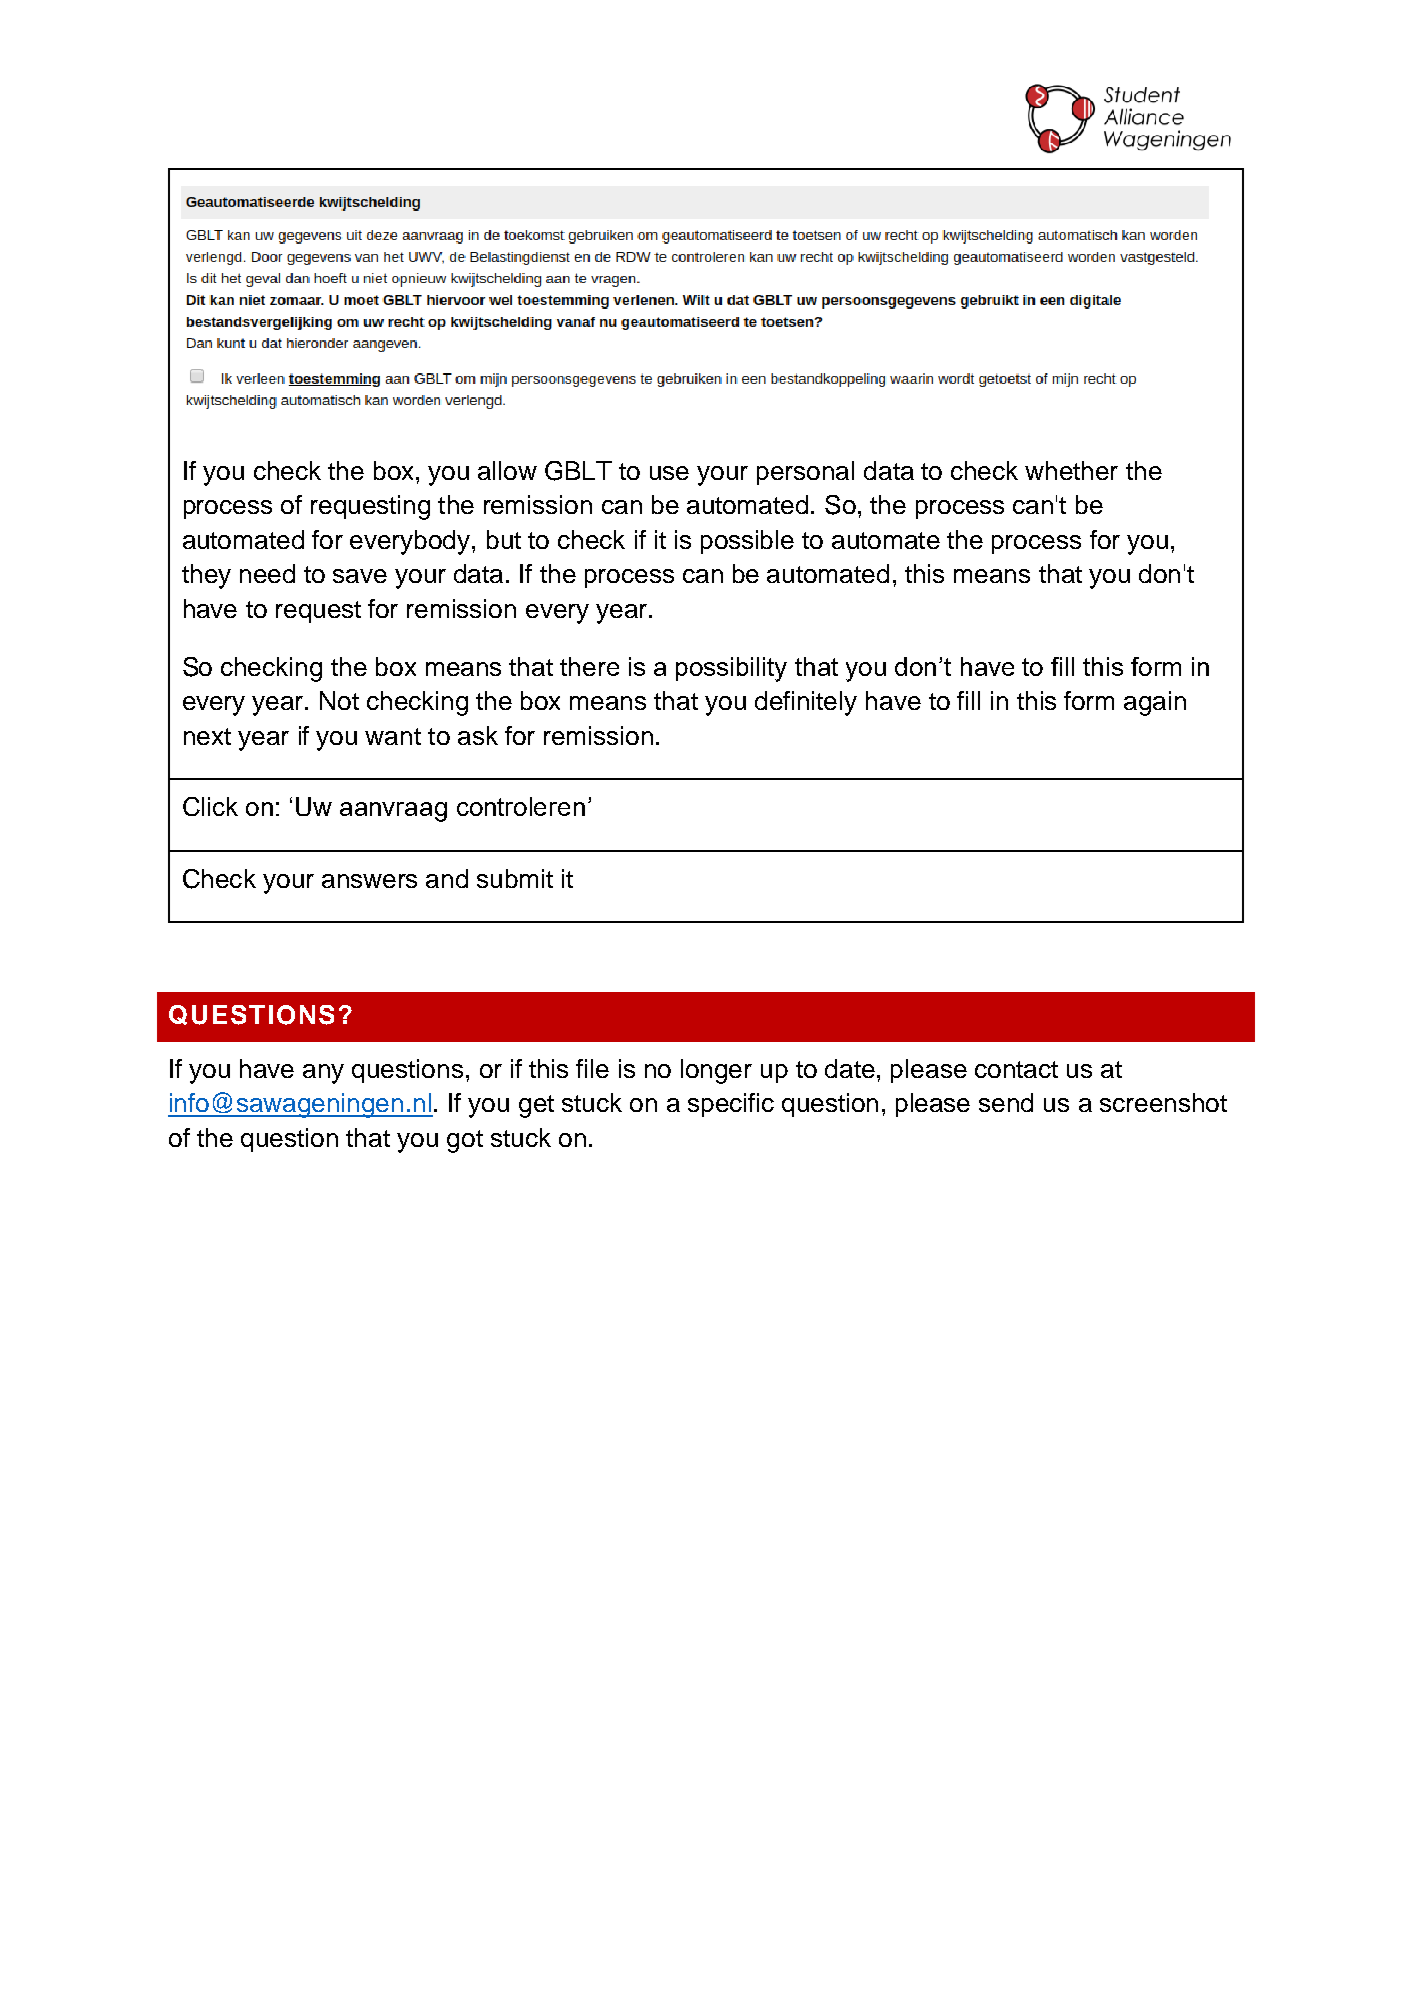 This screenshot has height=1997, width=1412. What do you see at coordinates (669, 473) in the screenshot?
I see `use` at bounding box center [669, 473].
